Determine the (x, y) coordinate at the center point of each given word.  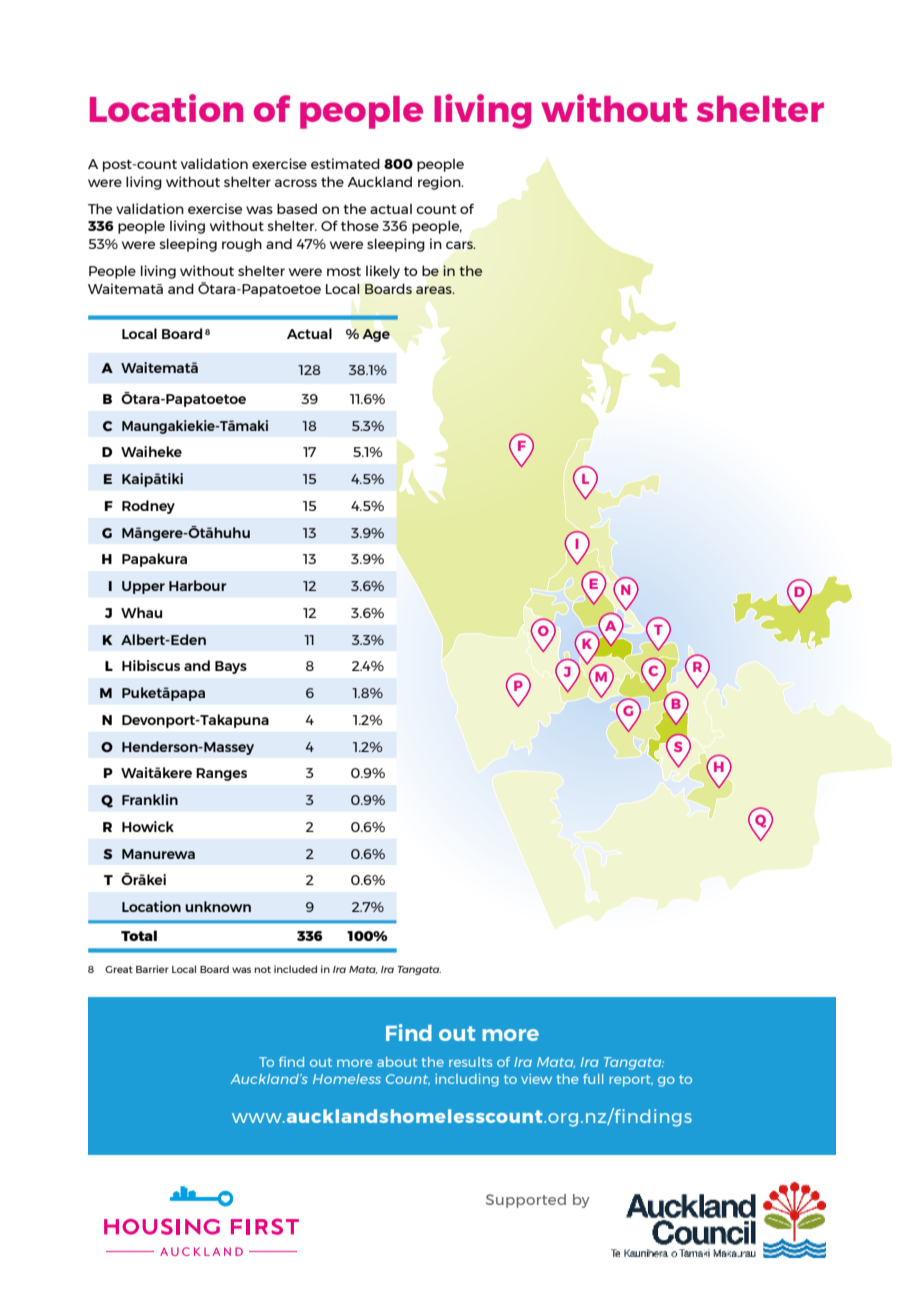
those (360, 225)
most (344, 271)
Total (139, 935)
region (440, 183)
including (467, 1080)
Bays (231, 667)
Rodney (148, 507)
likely (383, 272)
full (593, 1079)
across (296, 183)
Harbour (198, 585)
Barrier (152, 969)
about (397, 1062)
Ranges (221, 774)
